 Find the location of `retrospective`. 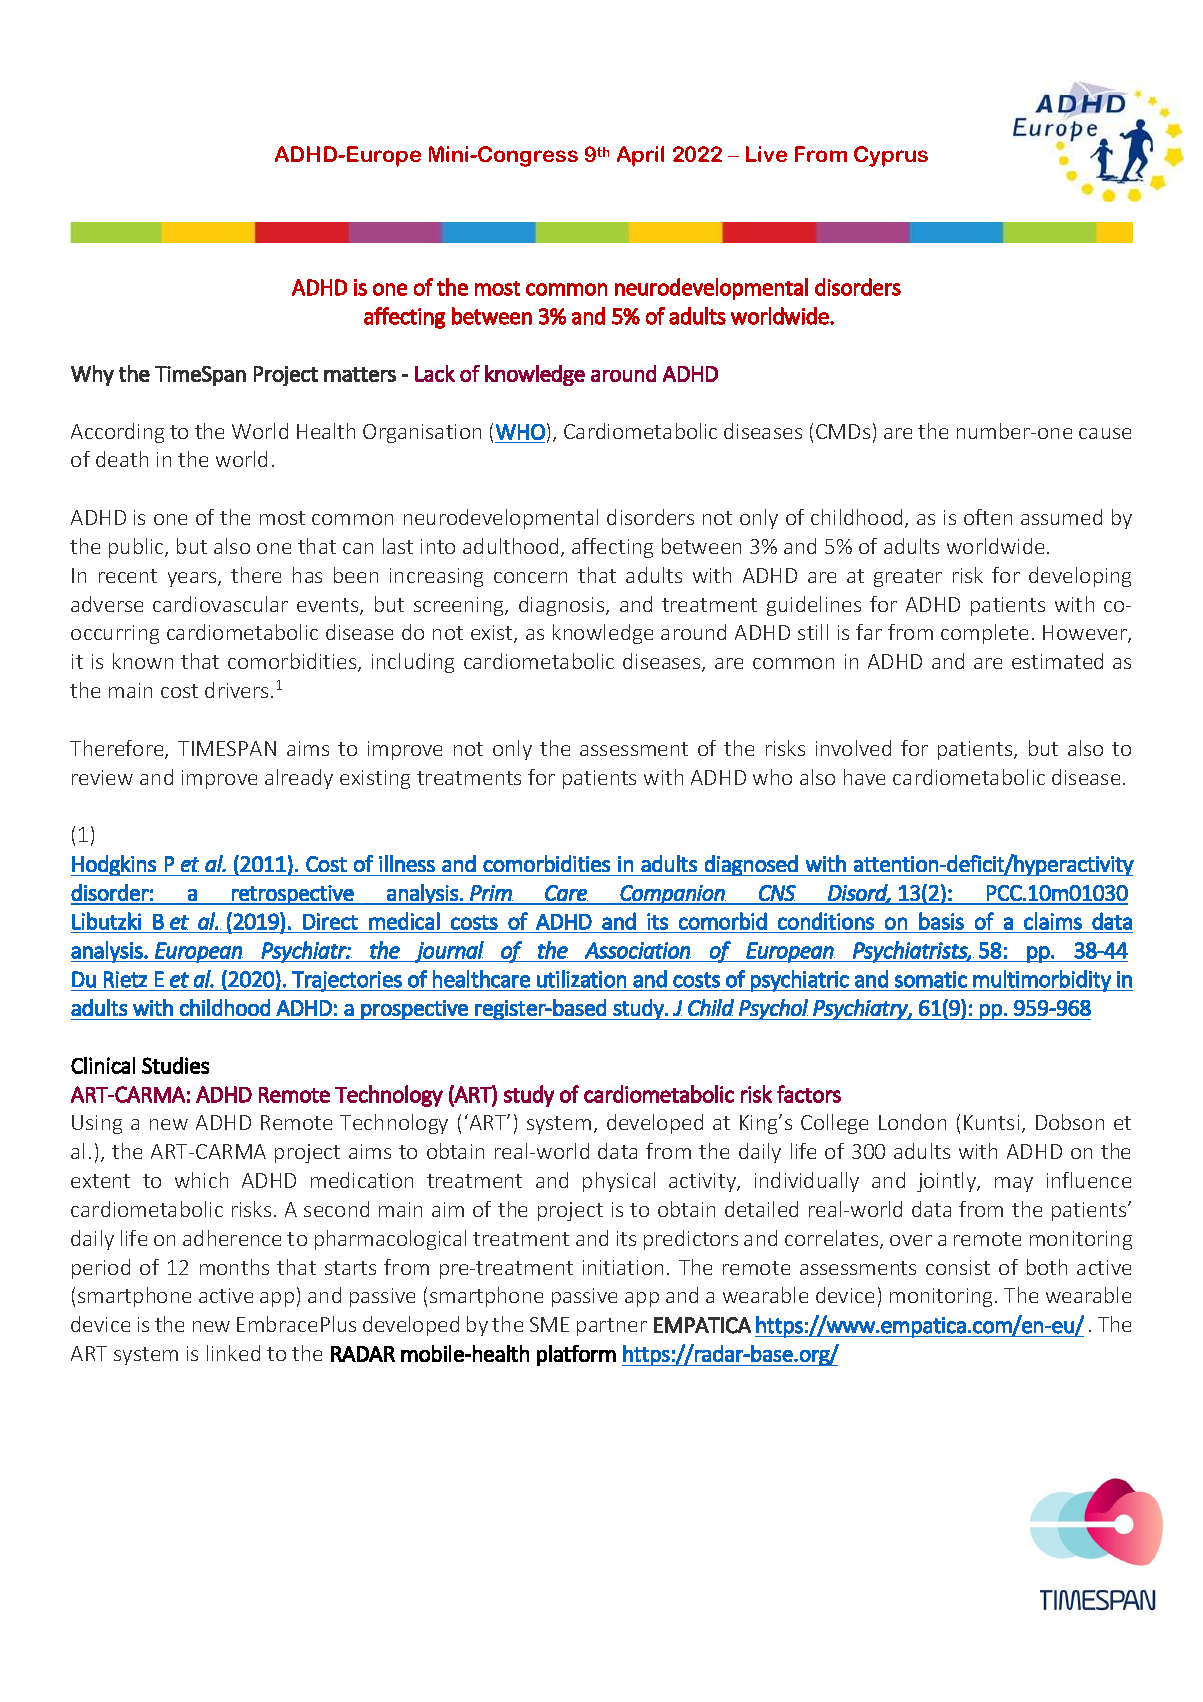

retrospective is located at coordinates (293, 895).
